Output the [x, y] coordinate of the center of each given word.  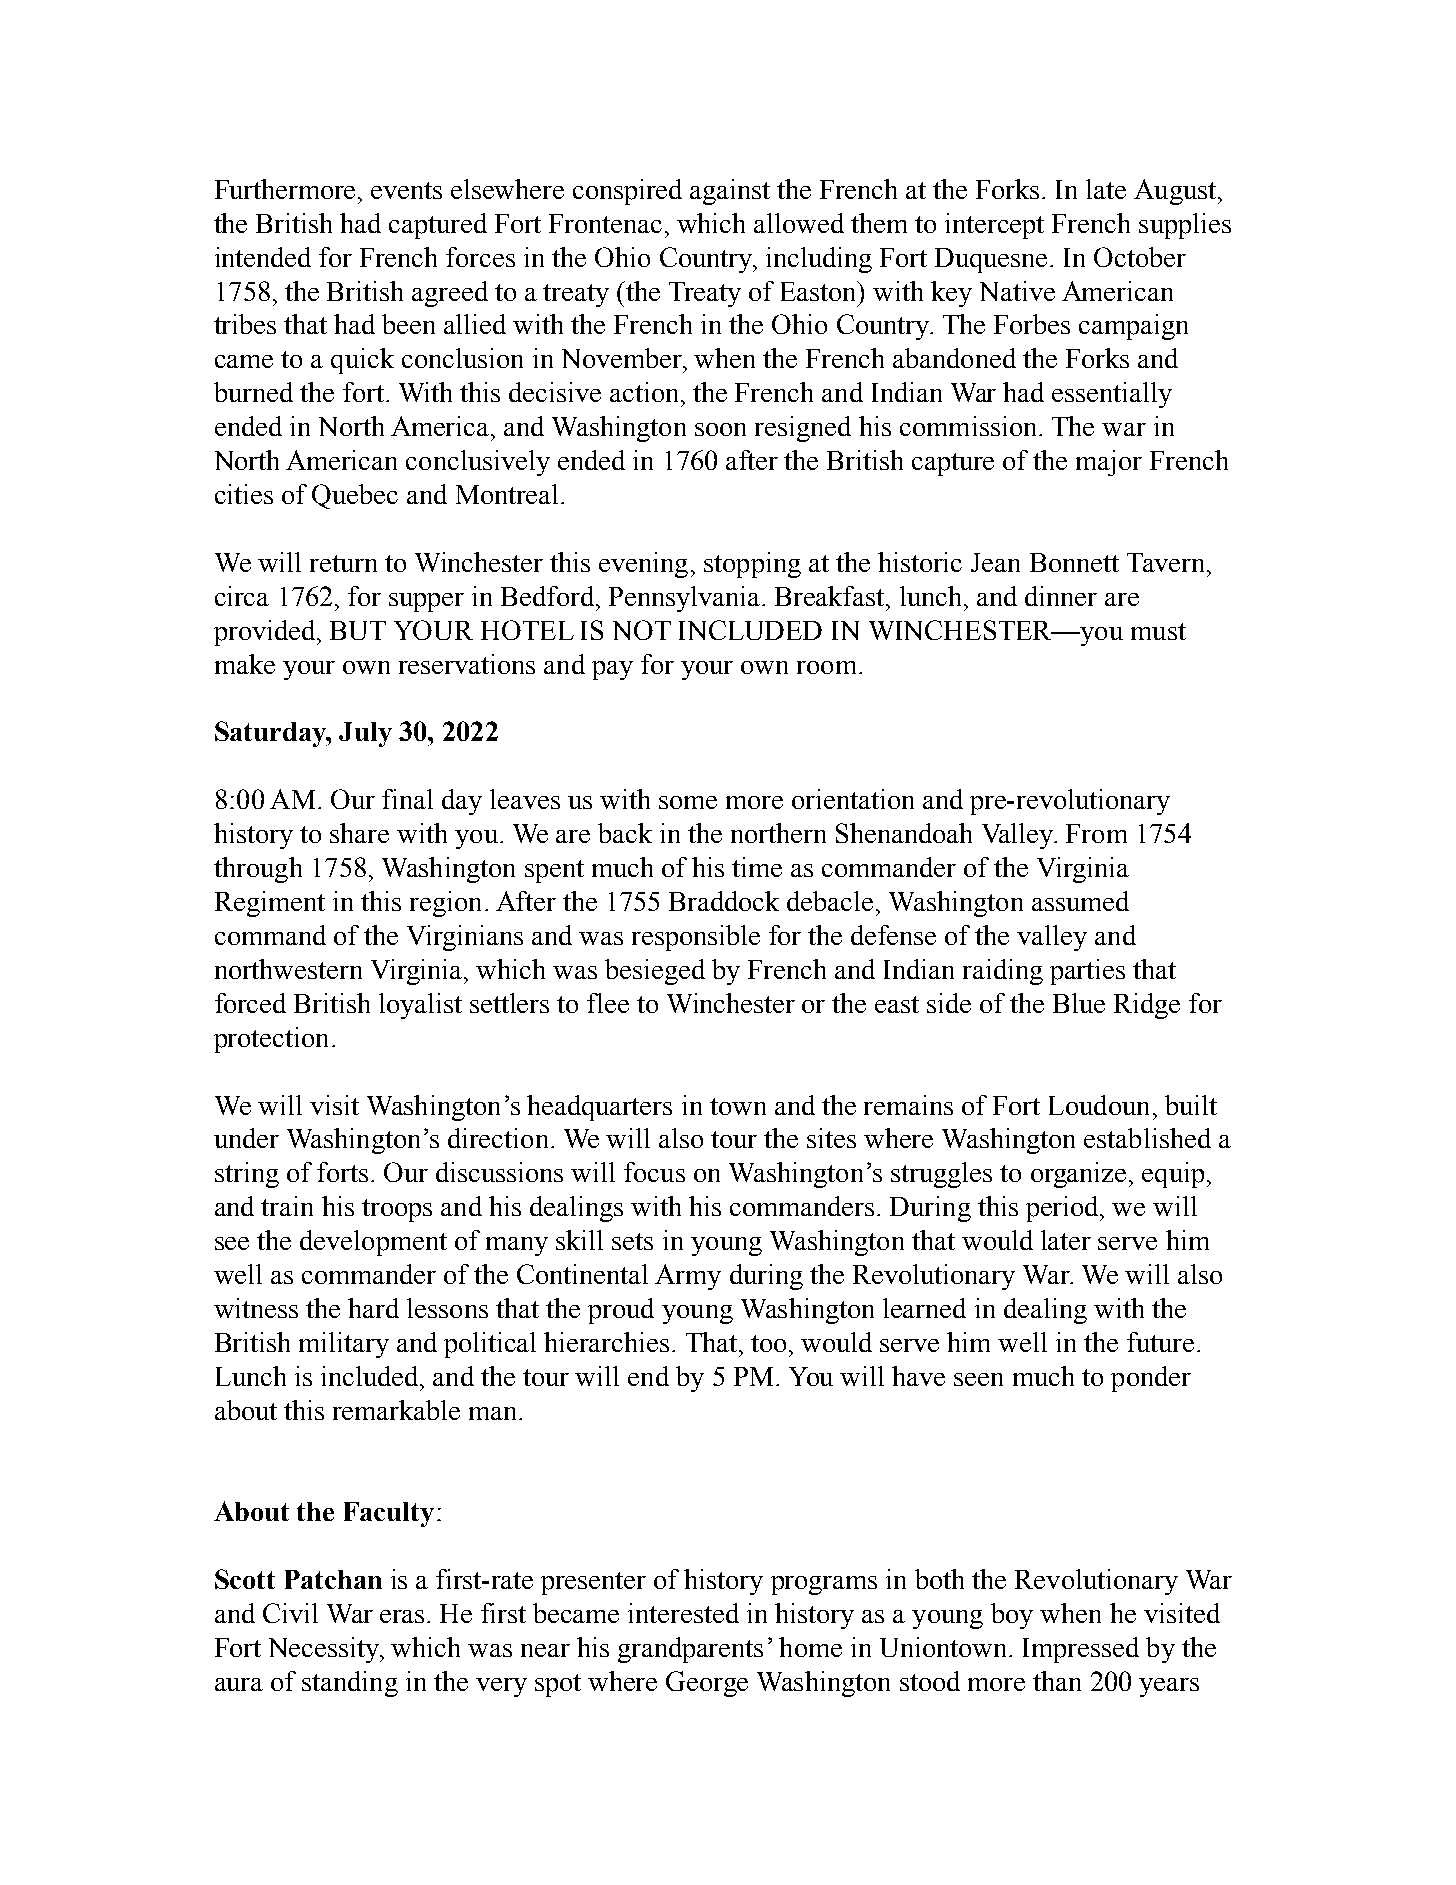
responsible [696, 938]
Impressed [1081, 1650]
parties [1087, 972]
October [1140, 257]
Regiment [270, 904]
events [406, 190]
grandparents [690, 1650]
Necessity [325, 1650]
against [730, 192]
